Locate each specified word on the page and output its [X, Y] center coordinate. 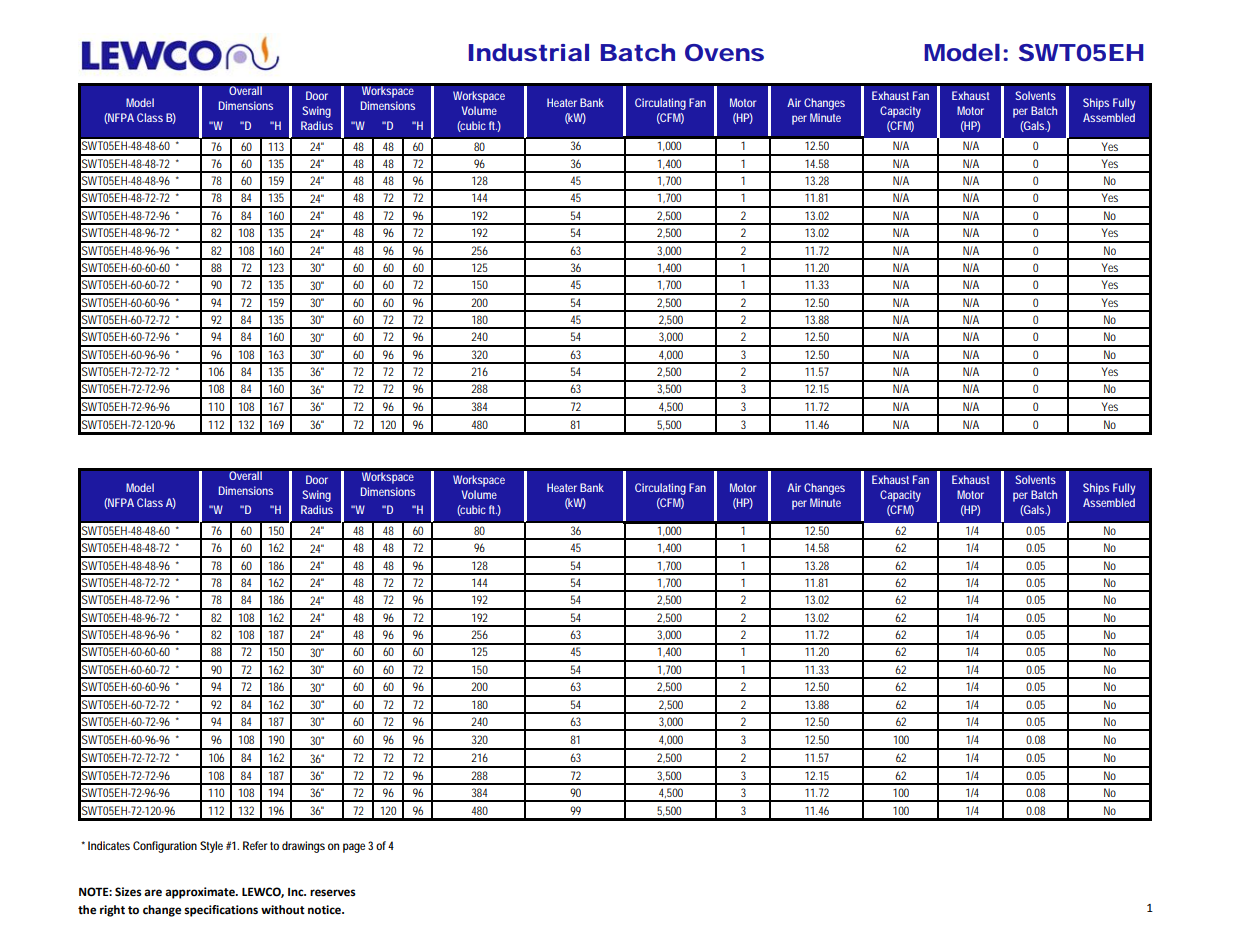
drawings [303, 847]
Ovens [724, 52]
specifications [221, 911]
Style [211, 847]
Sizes [128, 892]
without [283, 909]
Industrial [529, 53]
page [354, 848]
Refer [255, 845]
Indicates [109, 845]
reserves [333, 893]
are [153, 893]
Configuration [165, 847]
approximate [201, 893]
